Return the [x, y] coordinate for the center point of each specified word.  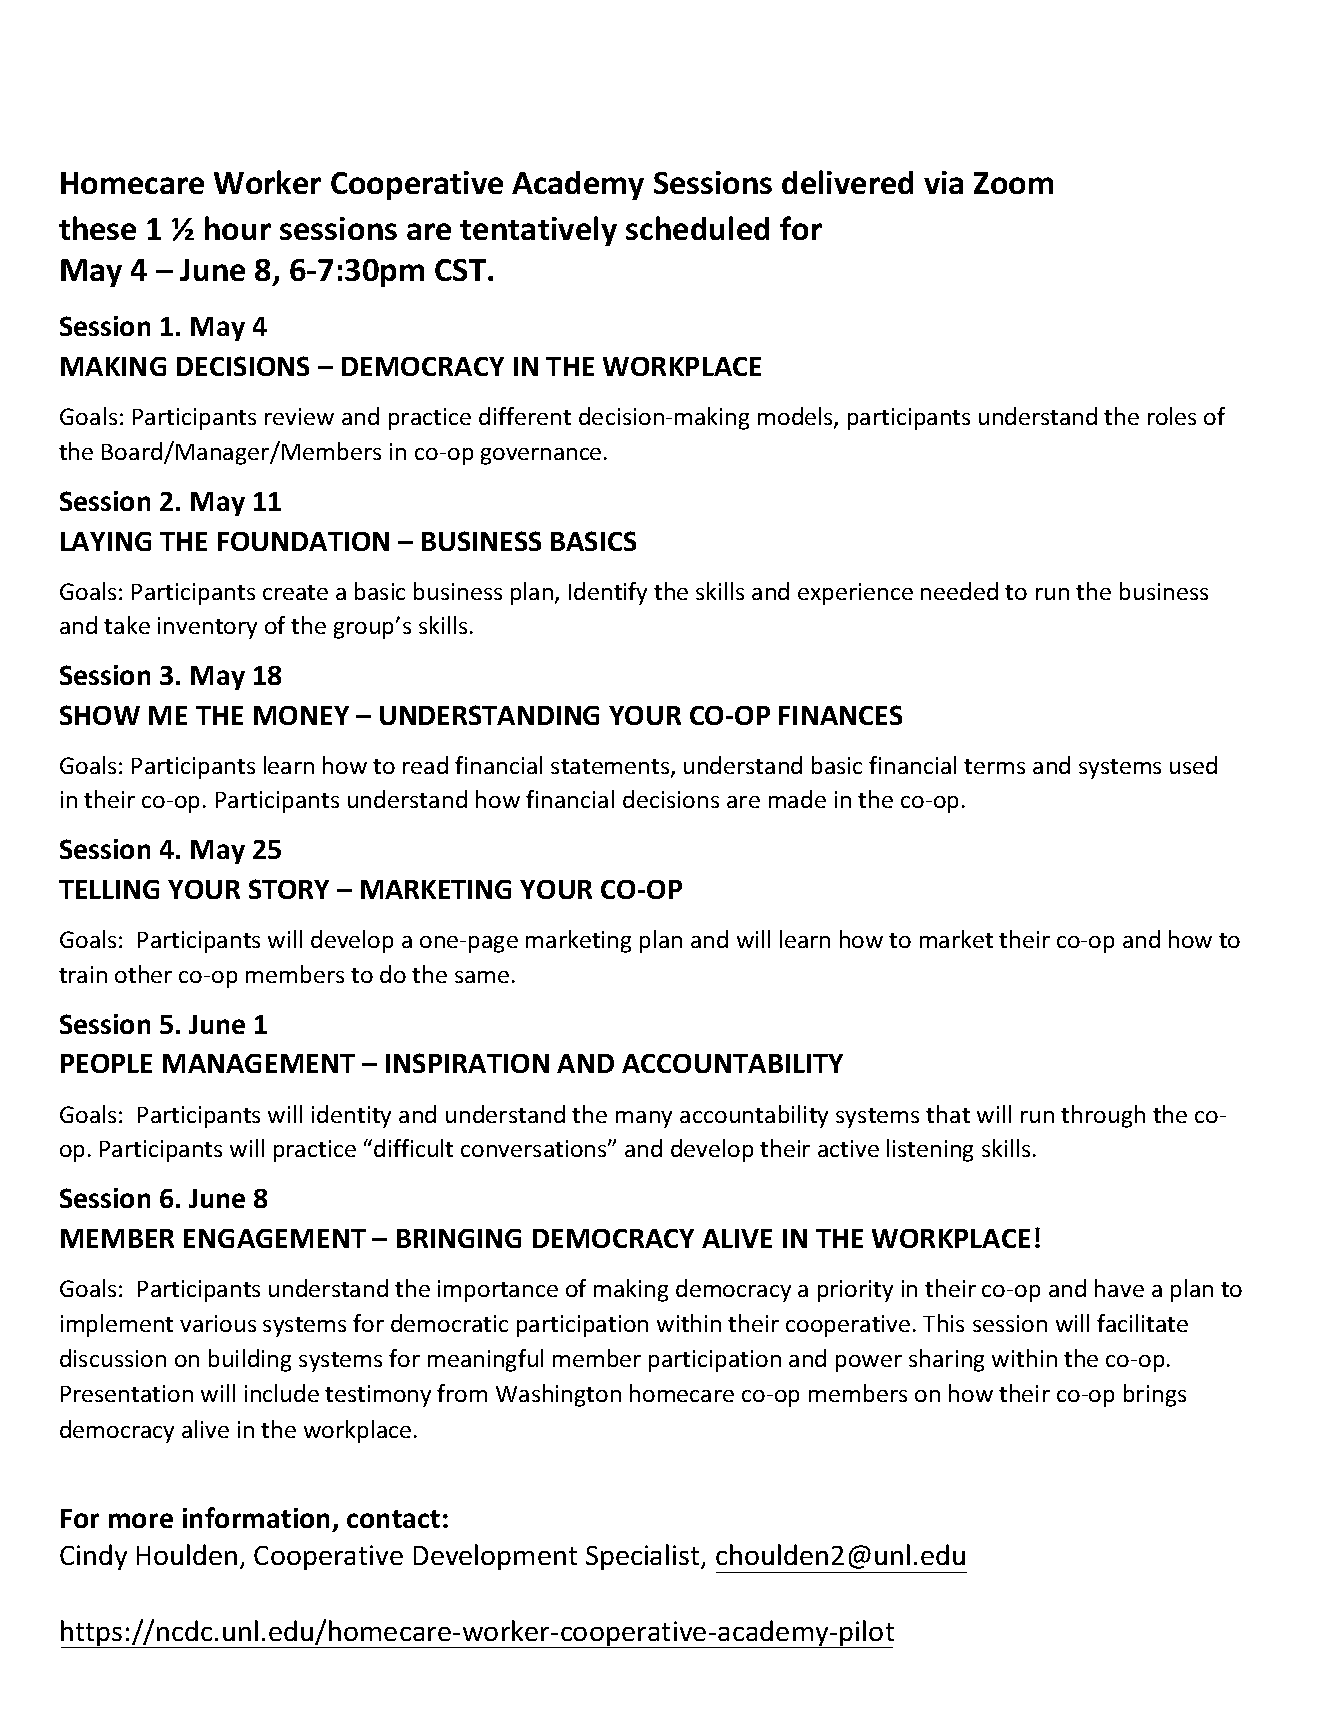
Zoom [1013, 183]
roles [1172, 416]
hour [238, 228]
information [256, 1517]
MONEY [301, 715]
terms [994, 766]
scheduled [697, 228]
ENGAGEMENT [275, 1238]
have [1119, 1288]
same [482, 977]
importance [498, 1291]
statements [611, 768]
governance [541, 456]
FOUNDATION [303, 541]
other [143, 974]
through [1103, 1116]
